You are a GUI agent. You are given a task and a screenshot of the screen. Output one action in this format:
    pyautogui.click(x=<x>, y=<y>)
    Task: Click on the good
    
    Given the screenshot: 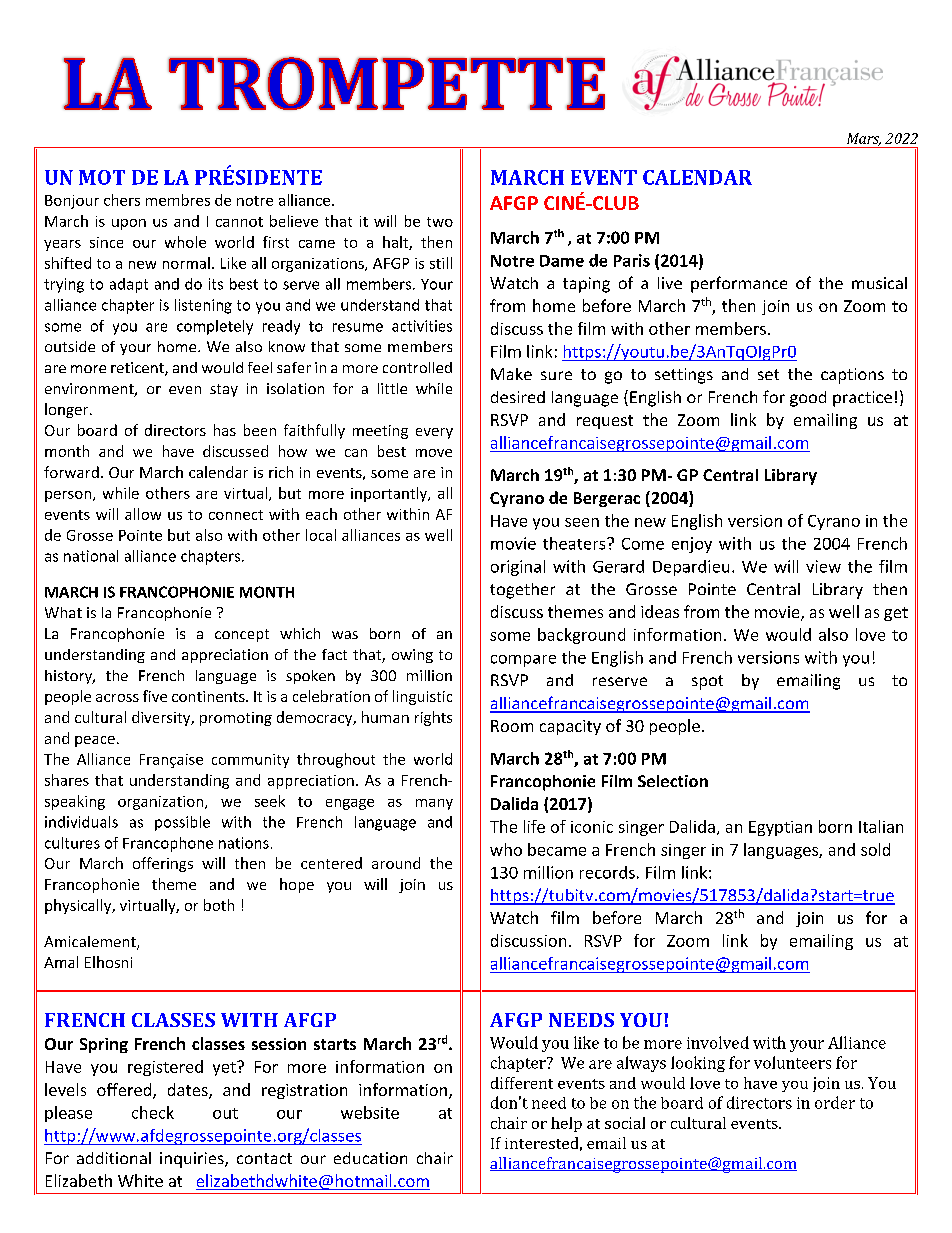 What is the action you would take?
    pyautogui.click(x=808, y=399)
